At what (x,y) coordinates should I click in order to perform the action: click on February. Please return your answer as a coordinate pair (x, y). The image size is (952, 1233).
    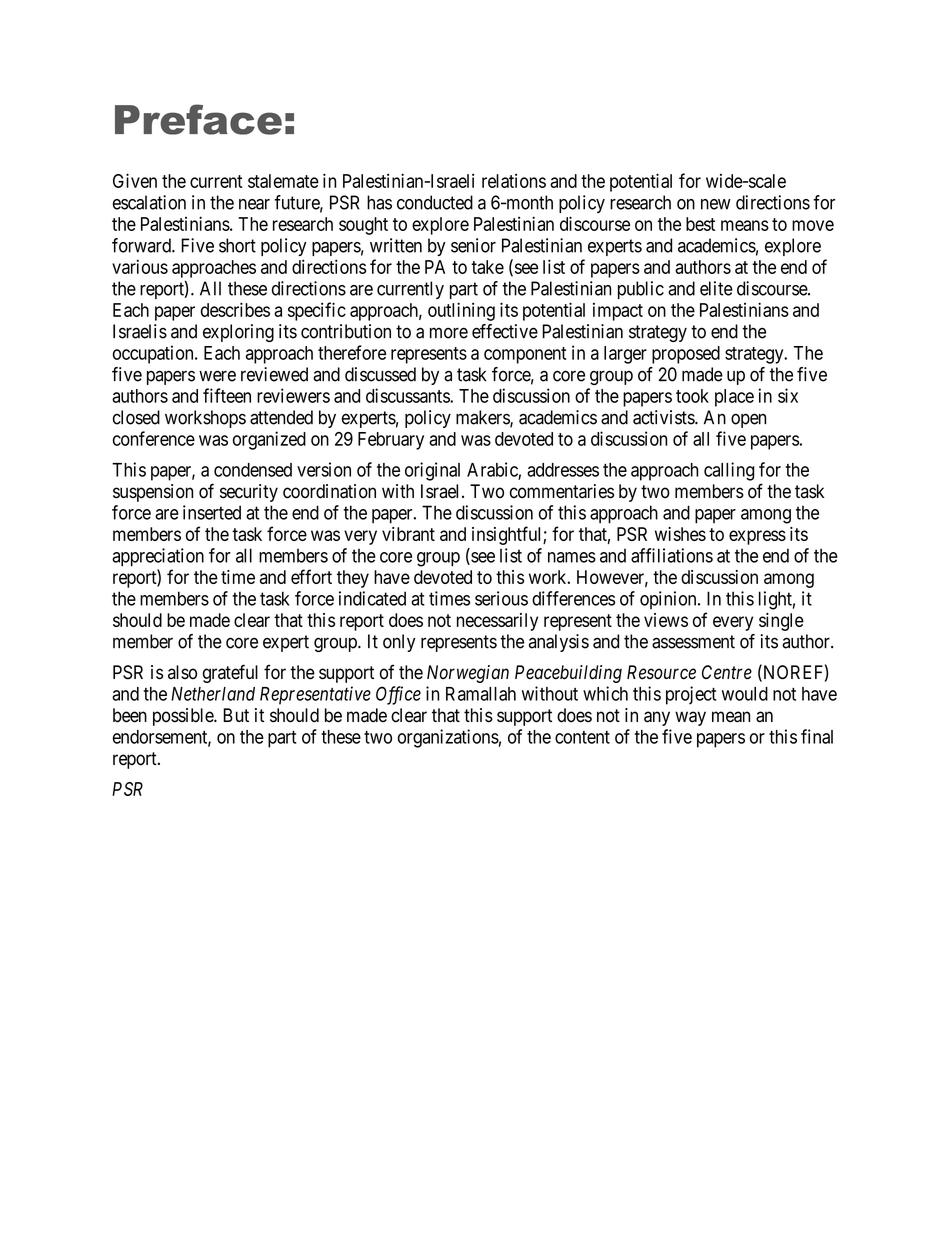
    Looking at the image, I should click on (391, 441).
